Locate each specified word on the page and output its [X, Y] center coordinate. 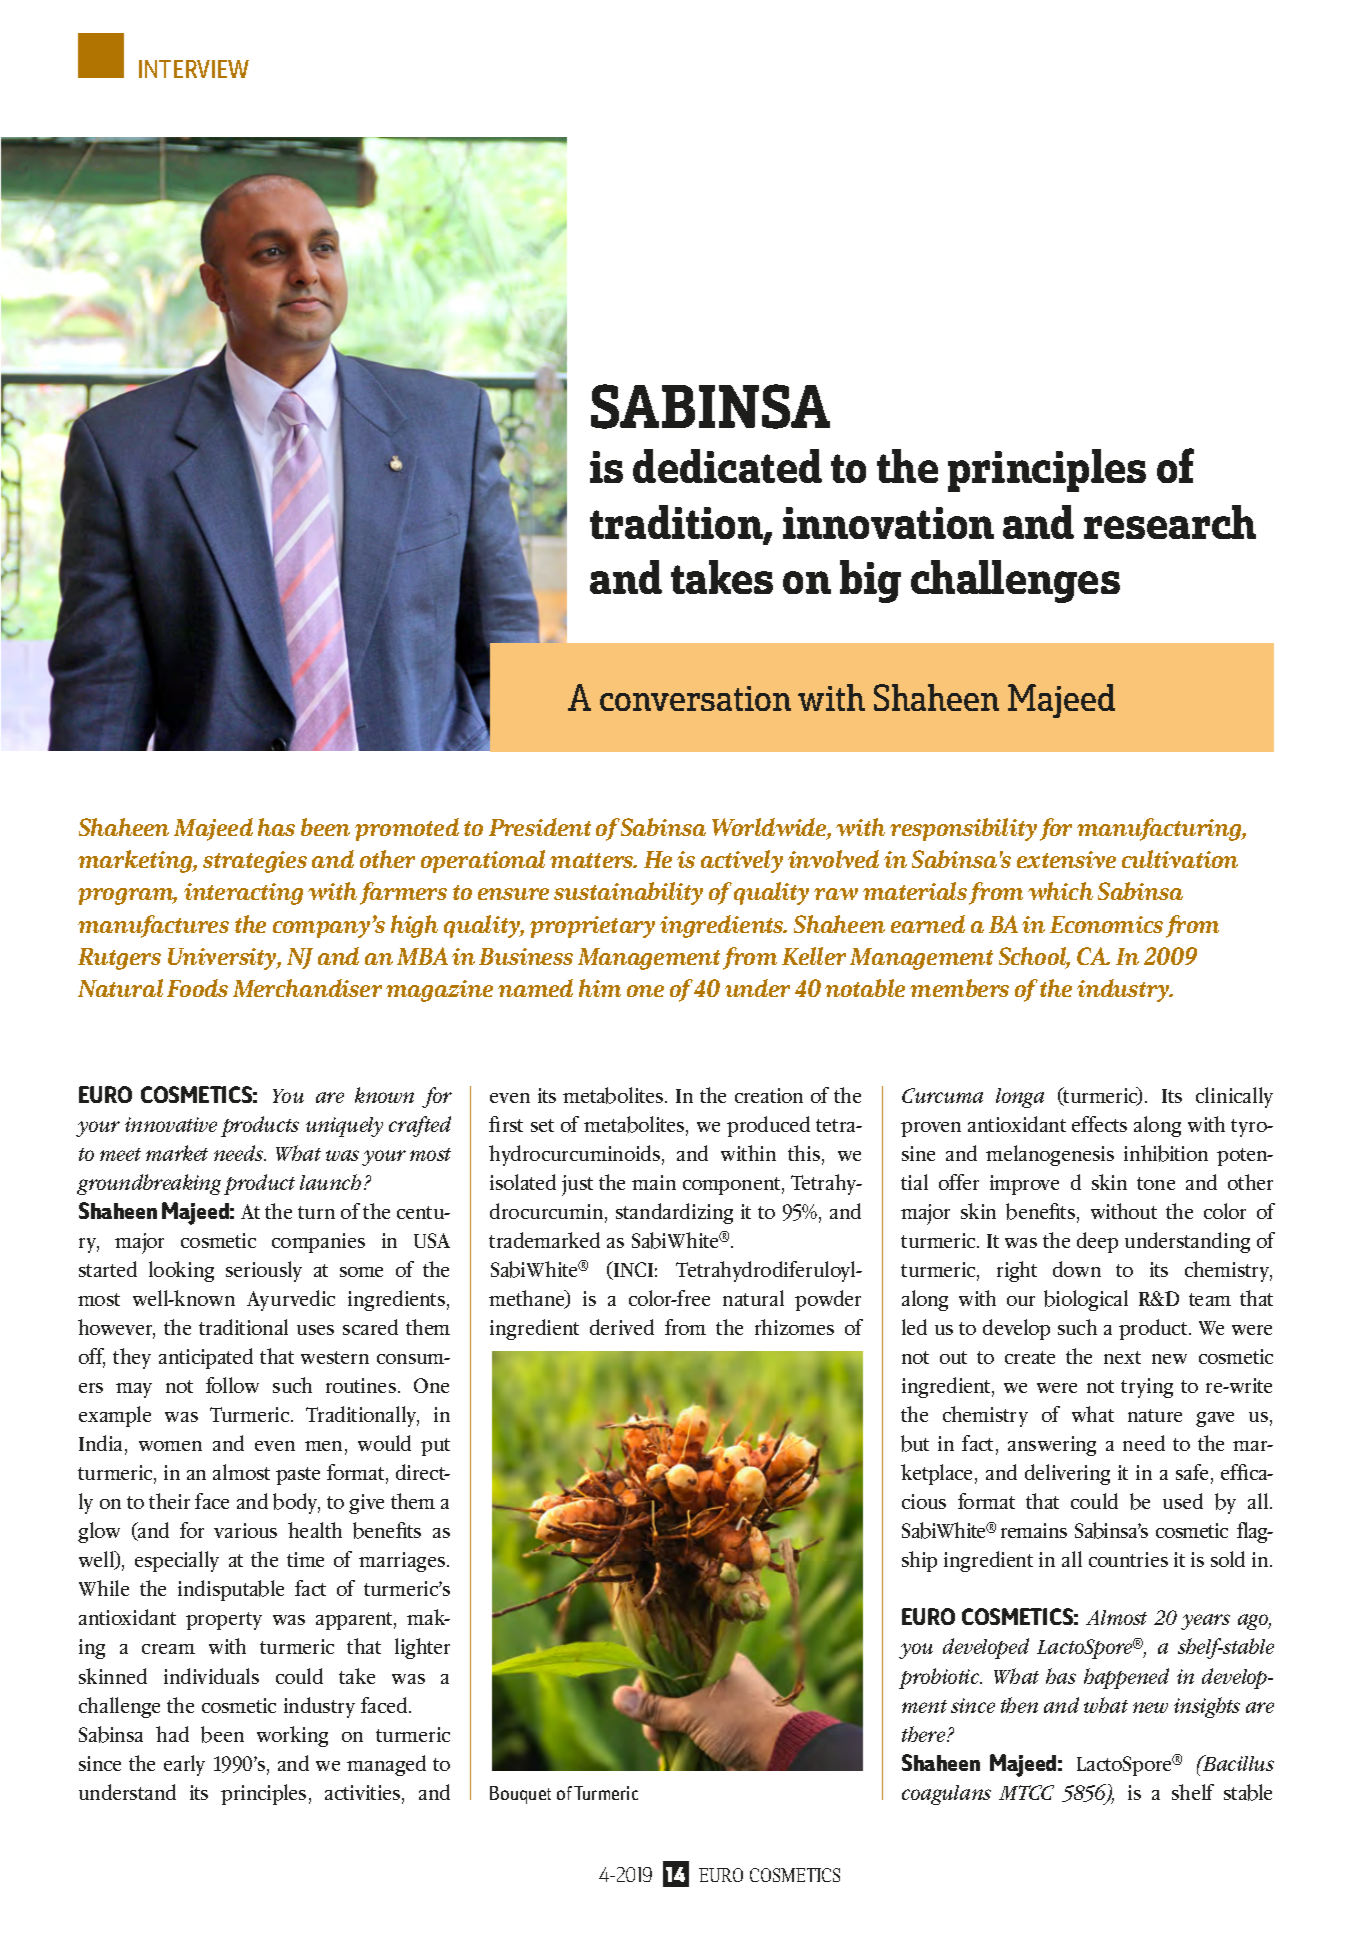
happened [1126, 1678]
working [292, 1736]
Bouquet [520, 1795]
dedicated [727, 466]
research [1170, 522]
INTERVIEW [194, 69]
